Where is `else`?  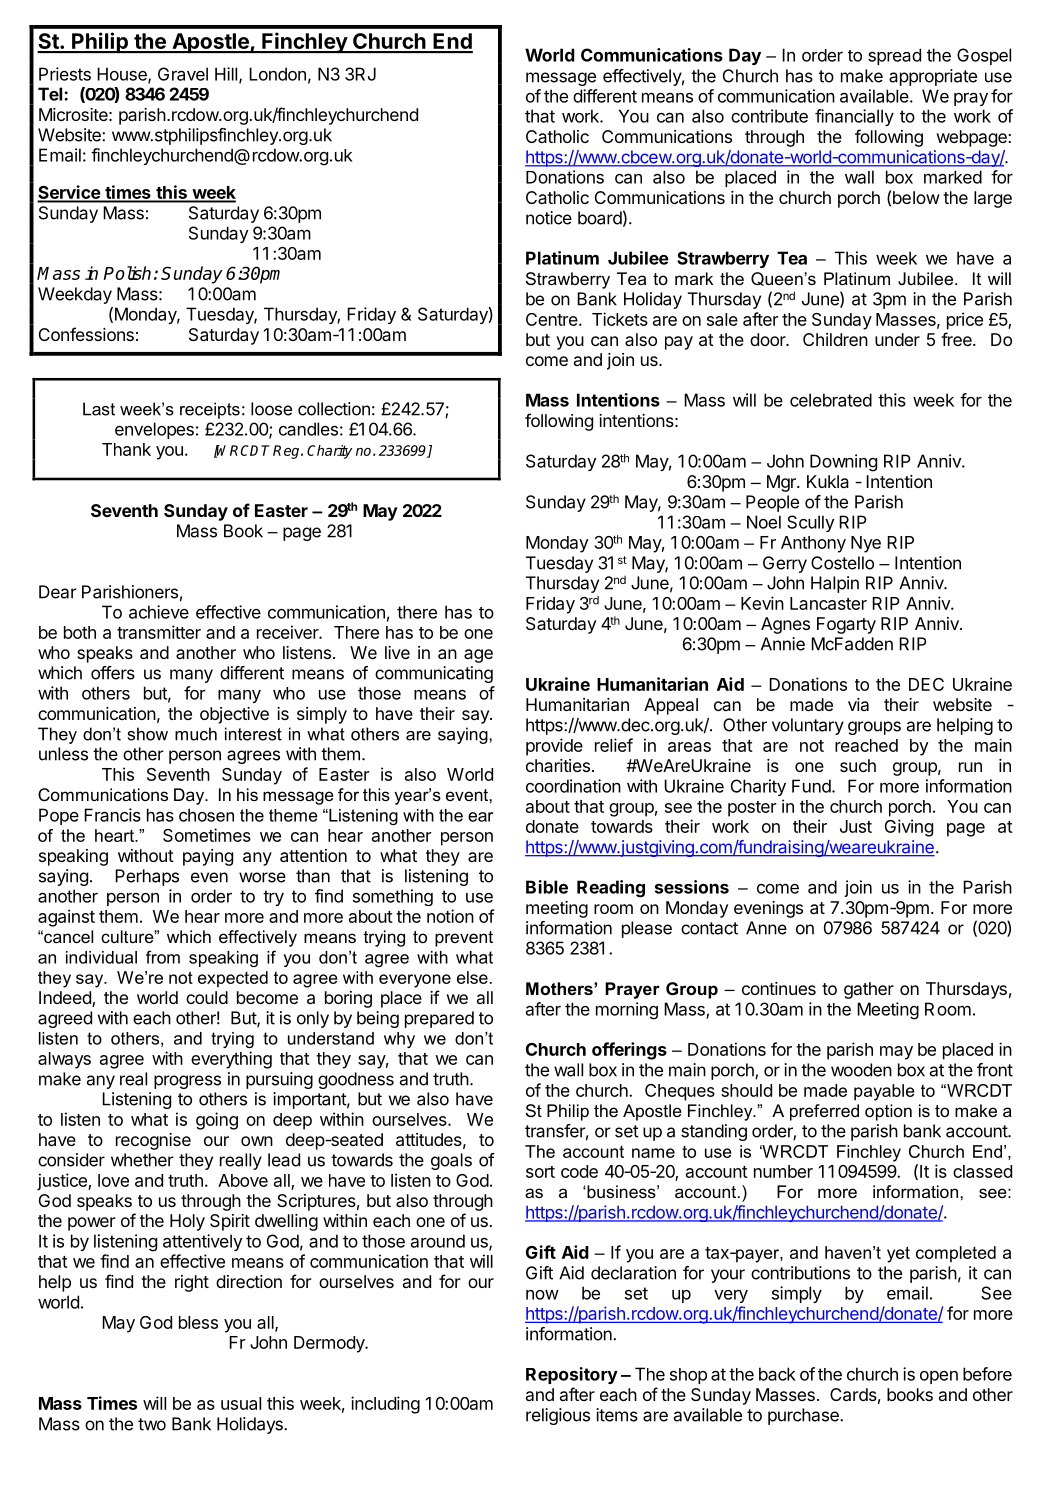
else is located at coordinates (472, 977).
